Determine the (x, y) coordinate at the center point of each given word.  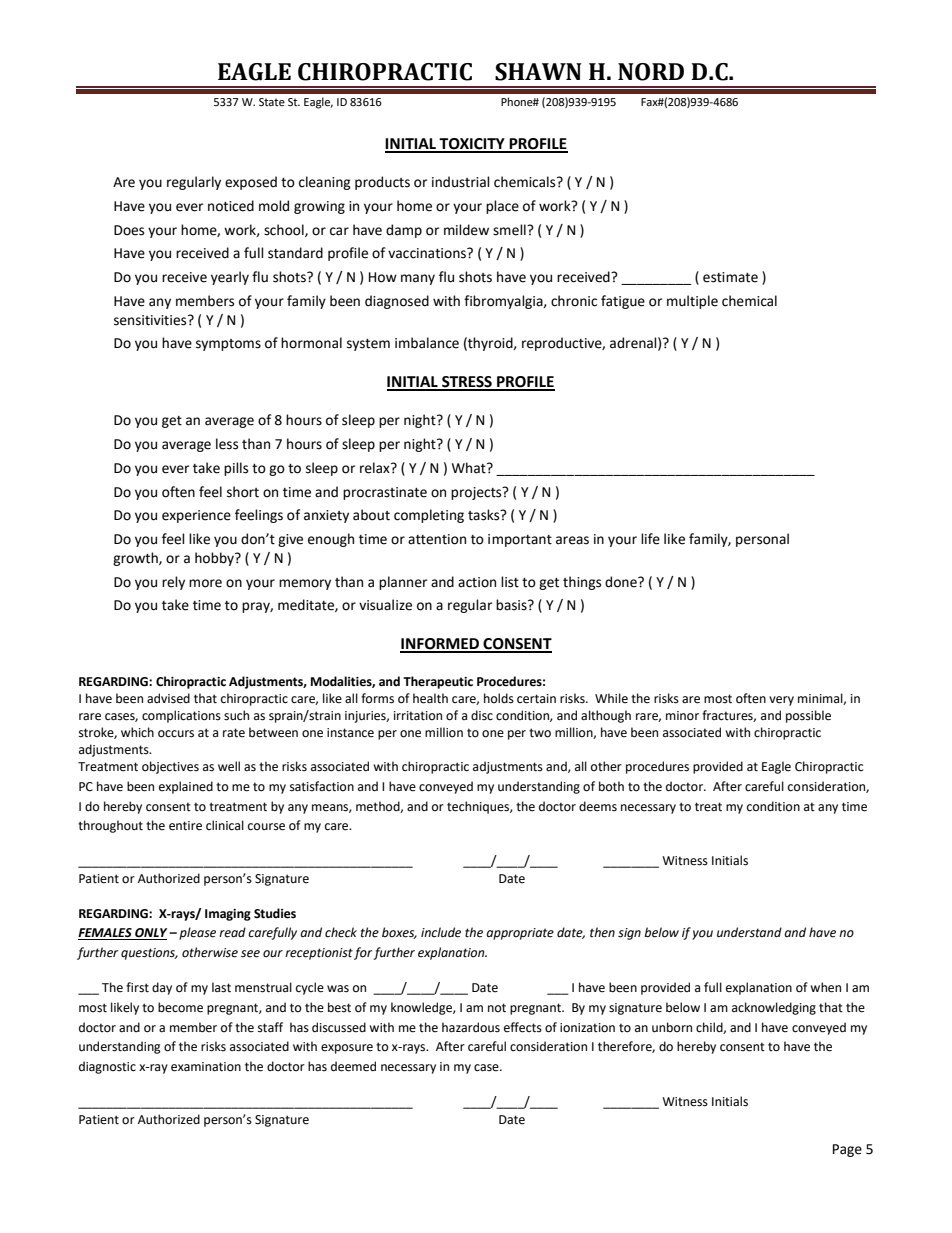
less (227, 444)
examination (206, 1067)
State (272, 102)
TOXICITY (472, 145)
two (540, 733)
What (470, 468)
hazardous (471, 1027)
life (650, 539)
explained (186, 787)
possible (808, 716)
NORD (651, 72)
